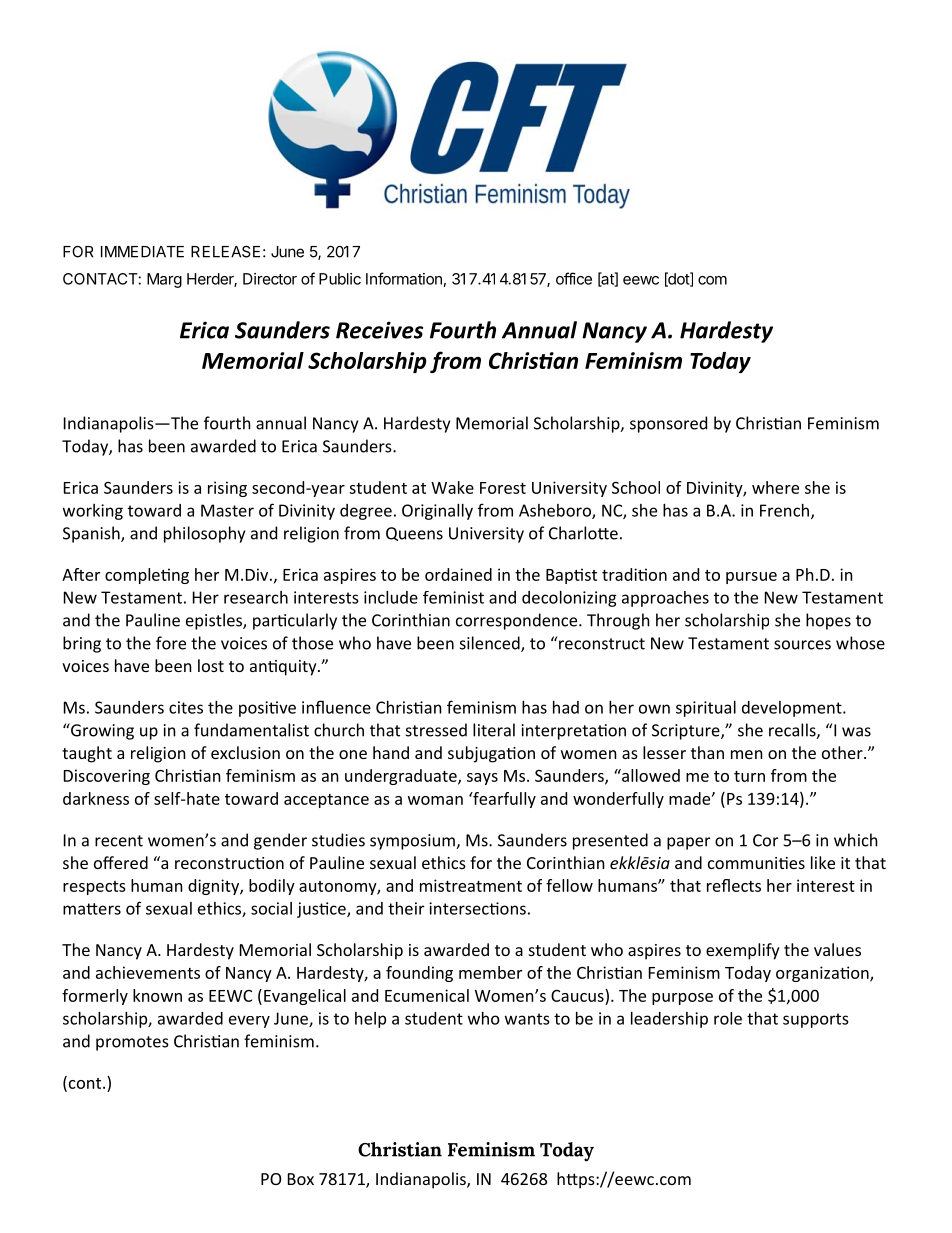 This screenshot has width=952, height=1233. What do you see at coordinates (404, 278) in the screenshot?
I see `Information` at bounding box center [404, 278].
